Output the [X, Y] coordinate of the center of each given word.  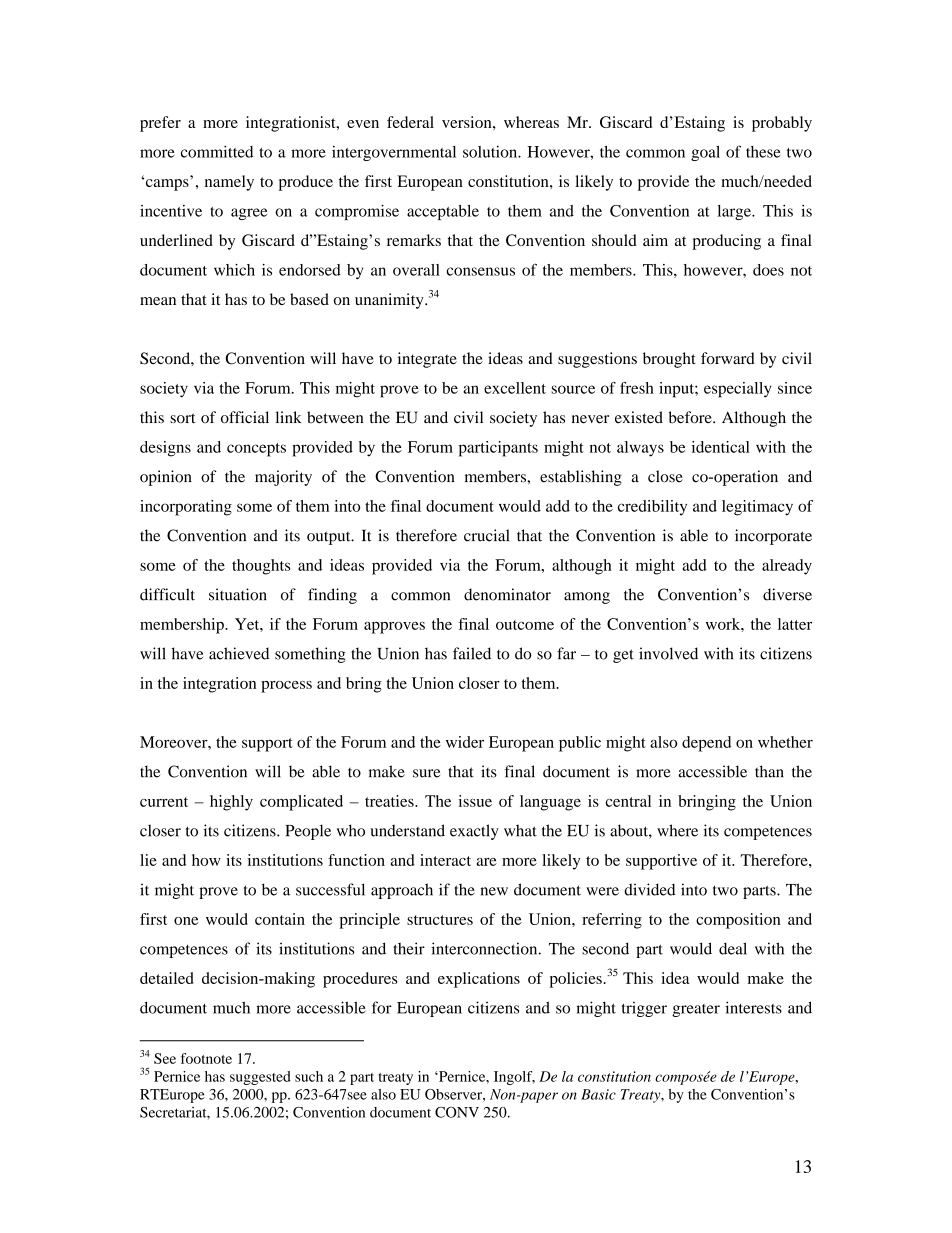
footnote [206, 1058]
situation [238, 594]
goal [705, 153]
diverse [787, 594]
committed [217, 151]
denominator [507, 594]
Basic [598, 1094]
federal [410, 122]
